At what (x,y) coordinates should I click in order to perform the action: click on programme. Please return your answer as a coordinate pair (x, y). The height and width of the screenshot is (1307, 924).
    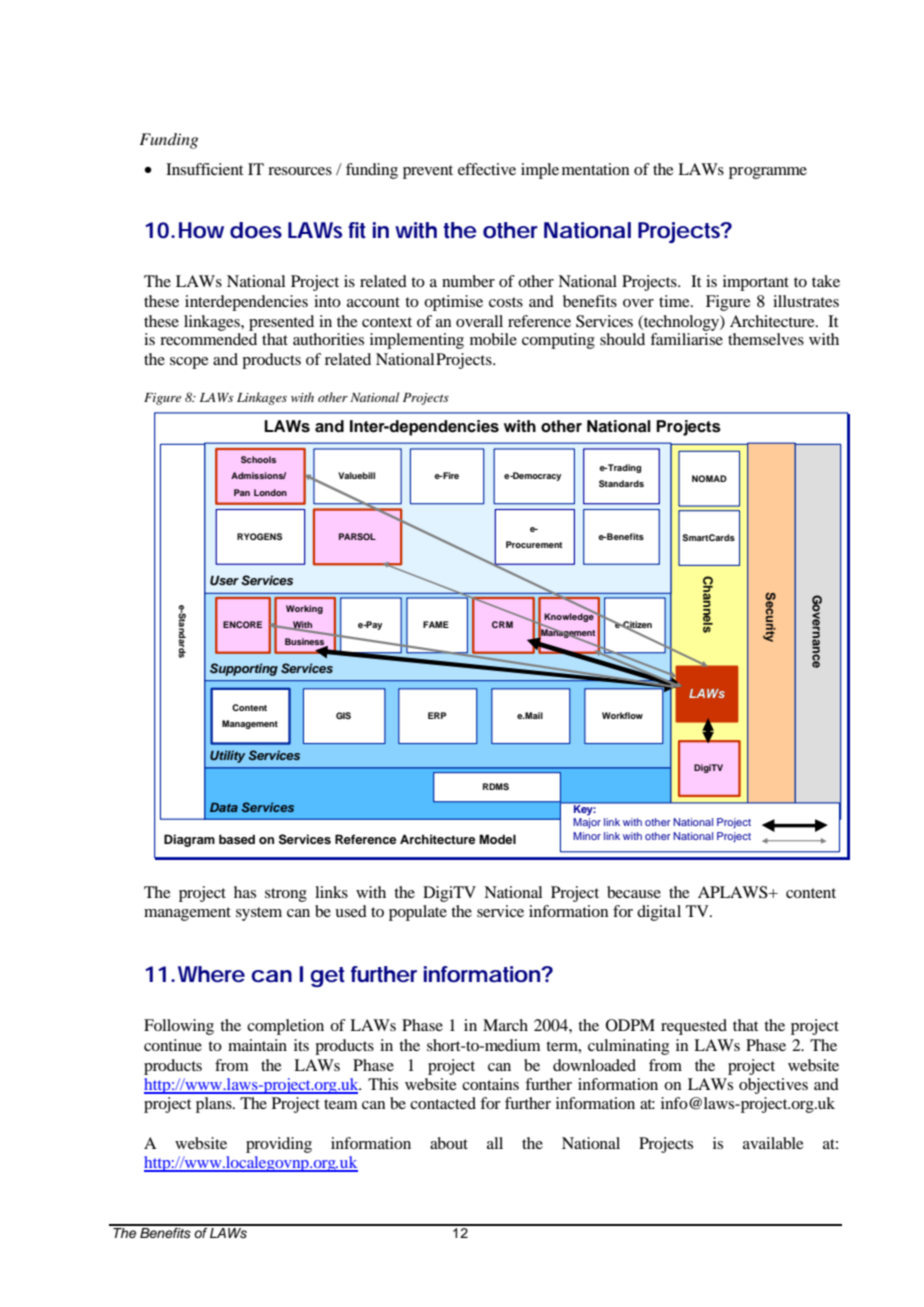
    Looking at the image, I should click on (768, 173).
